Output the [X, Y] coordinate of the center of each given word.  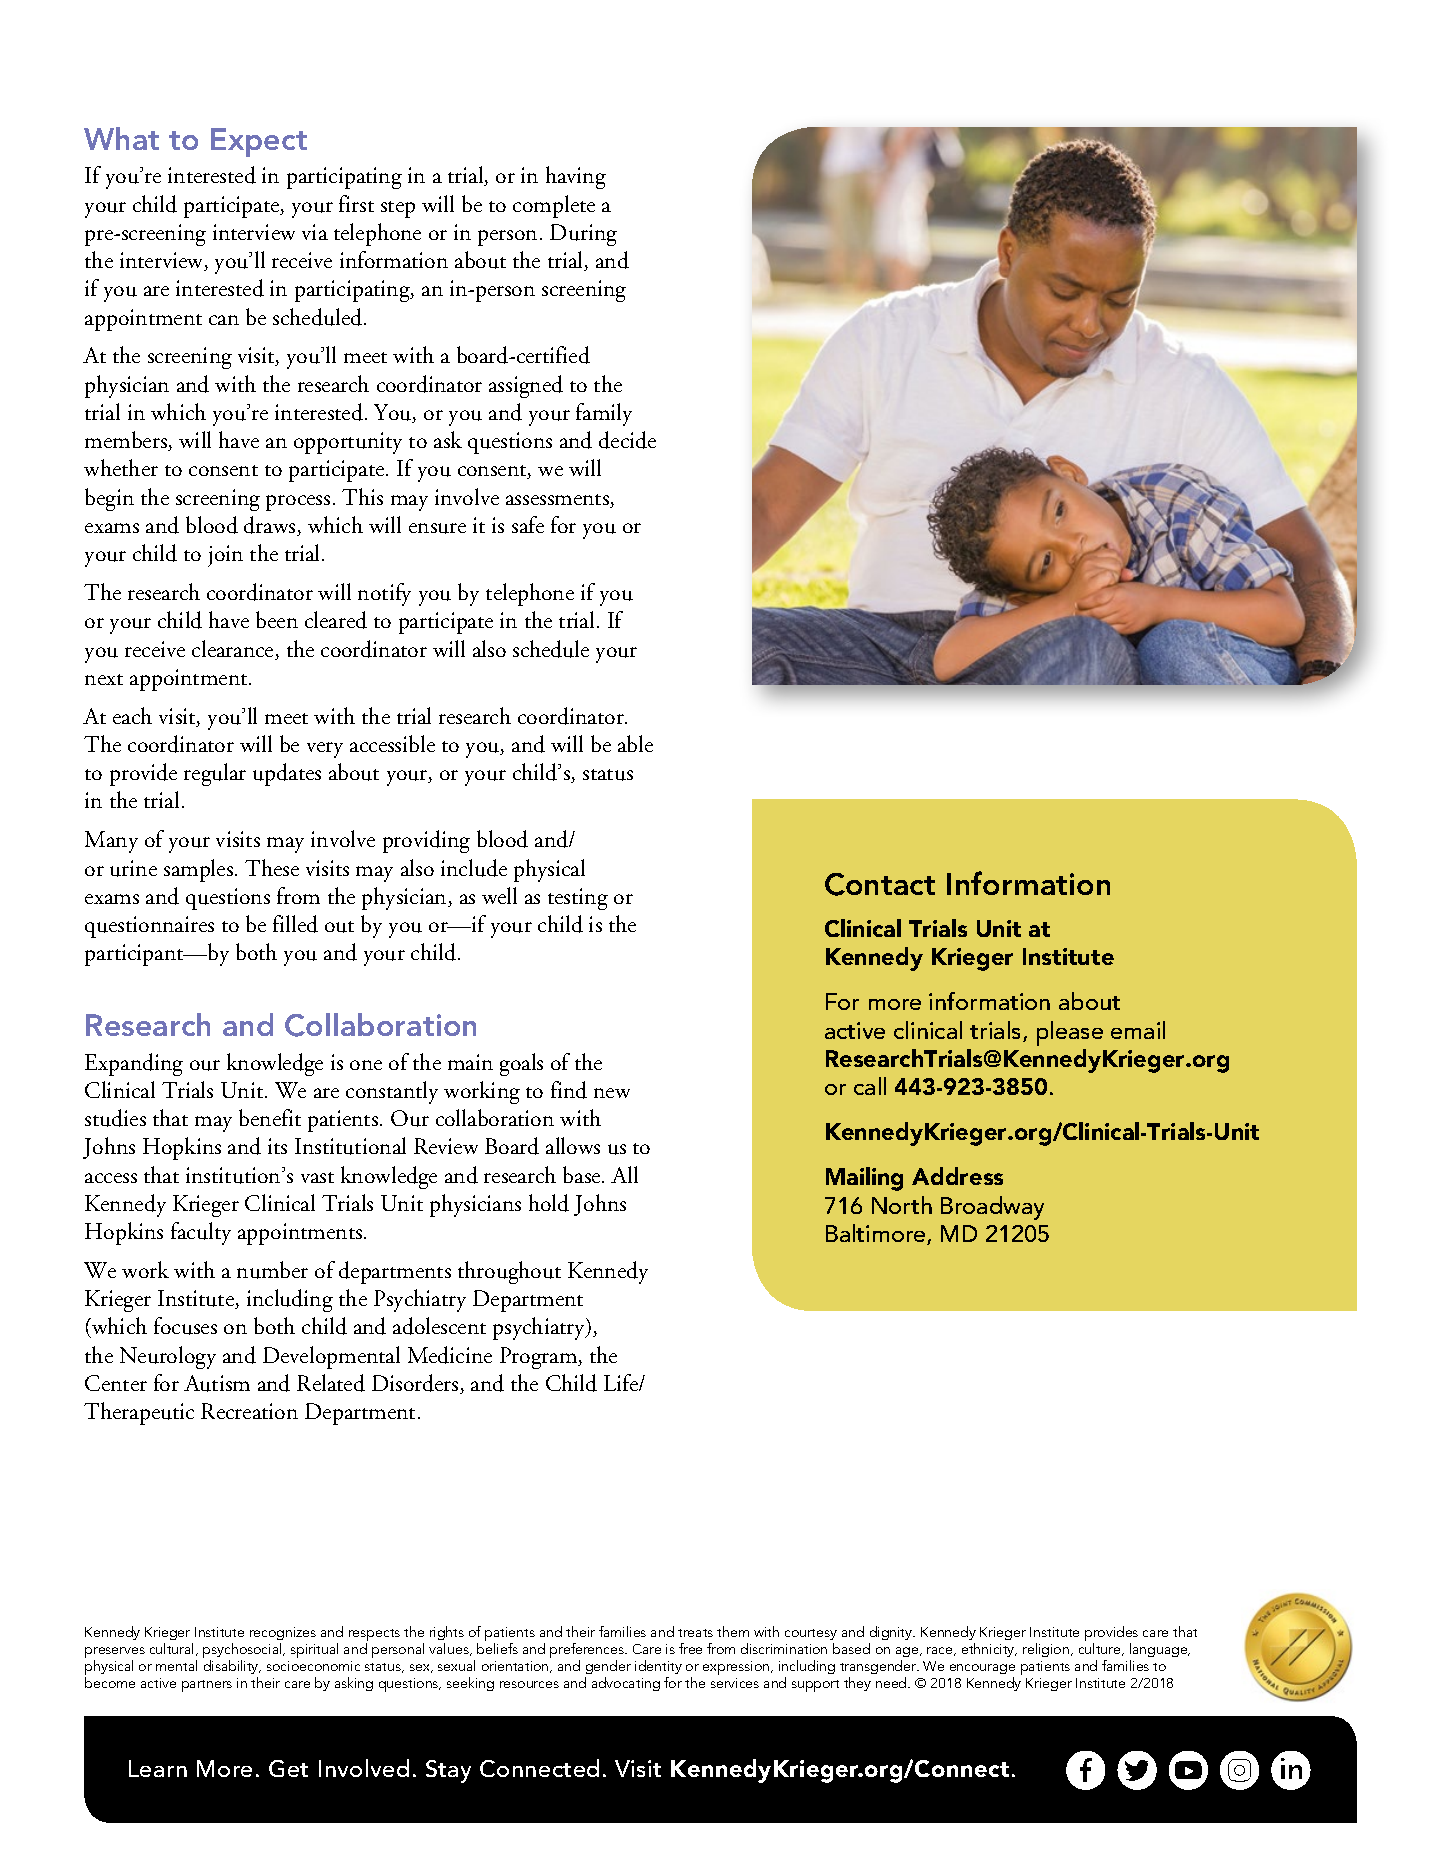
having [576, 177]
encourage [982, 1669]
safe [528, 524]
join [225, 556]
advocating [626, 1684]
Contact [880, 884]
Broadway [992, 1208]
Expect [259, 142]
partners [207, 1686]
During [583, 235]
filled [295, 924]
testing [578, 899]
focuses [185, 1326]
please [1070, 1033]
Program [540, 1358]
